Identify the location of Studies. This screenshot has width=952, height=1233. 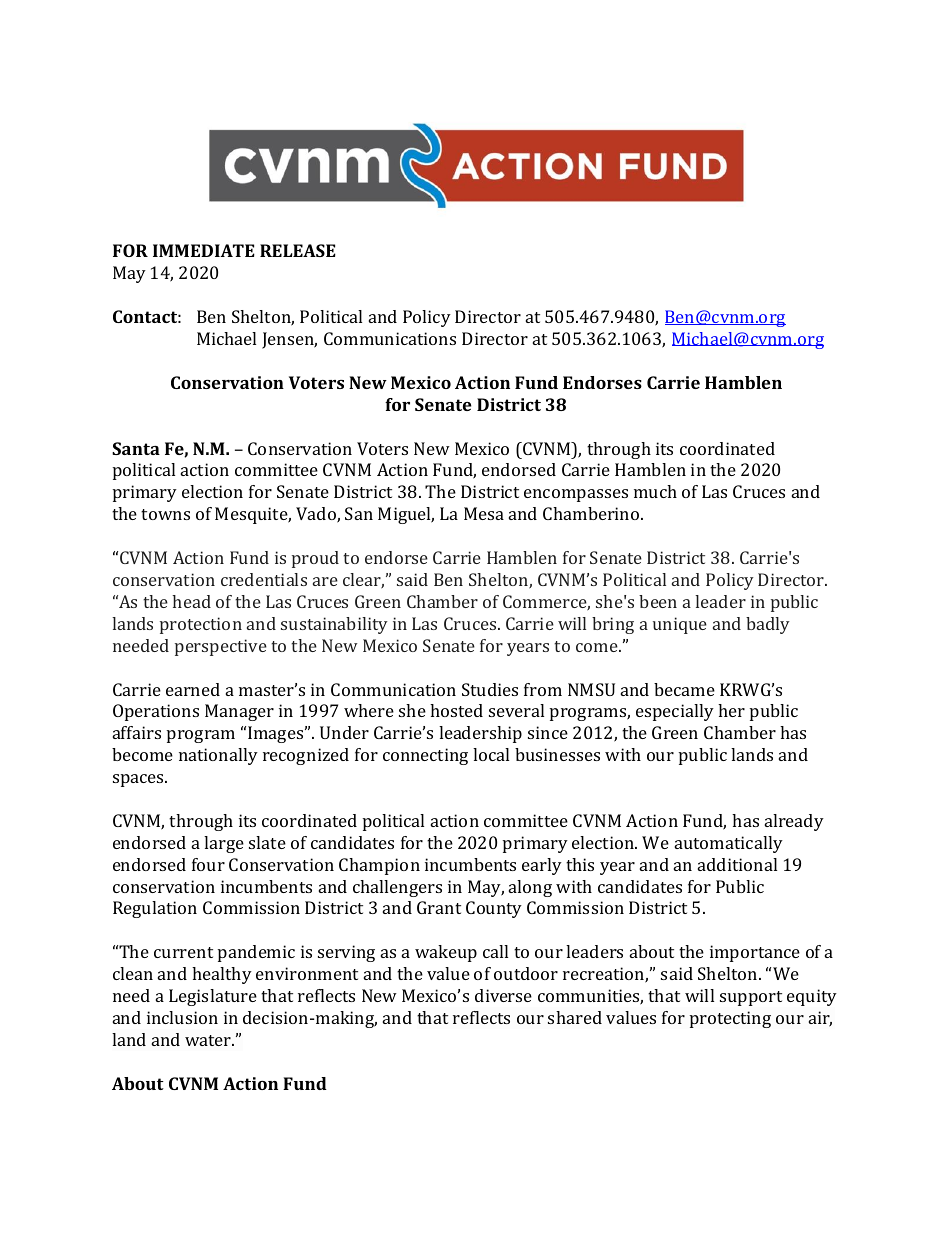
(490, 689).
